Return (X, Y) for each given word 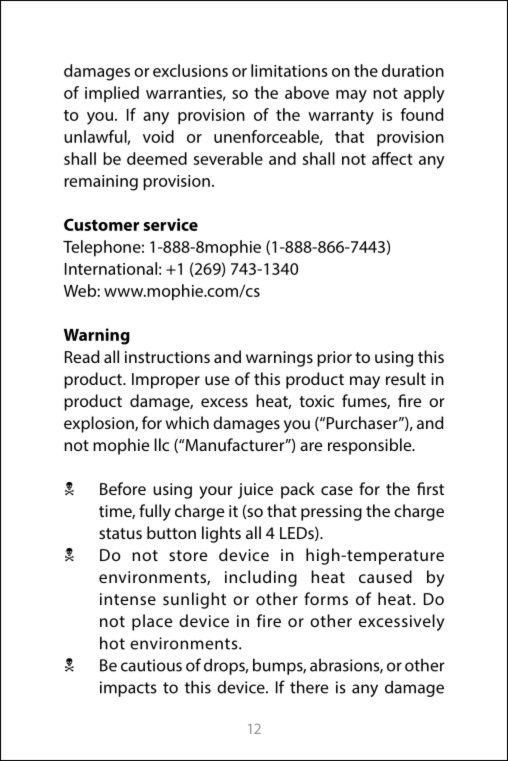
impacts (128, 689)
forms (326, 598)
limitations (289, 70)
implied (112, 94)
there (309, 687)
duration (413, 70)
